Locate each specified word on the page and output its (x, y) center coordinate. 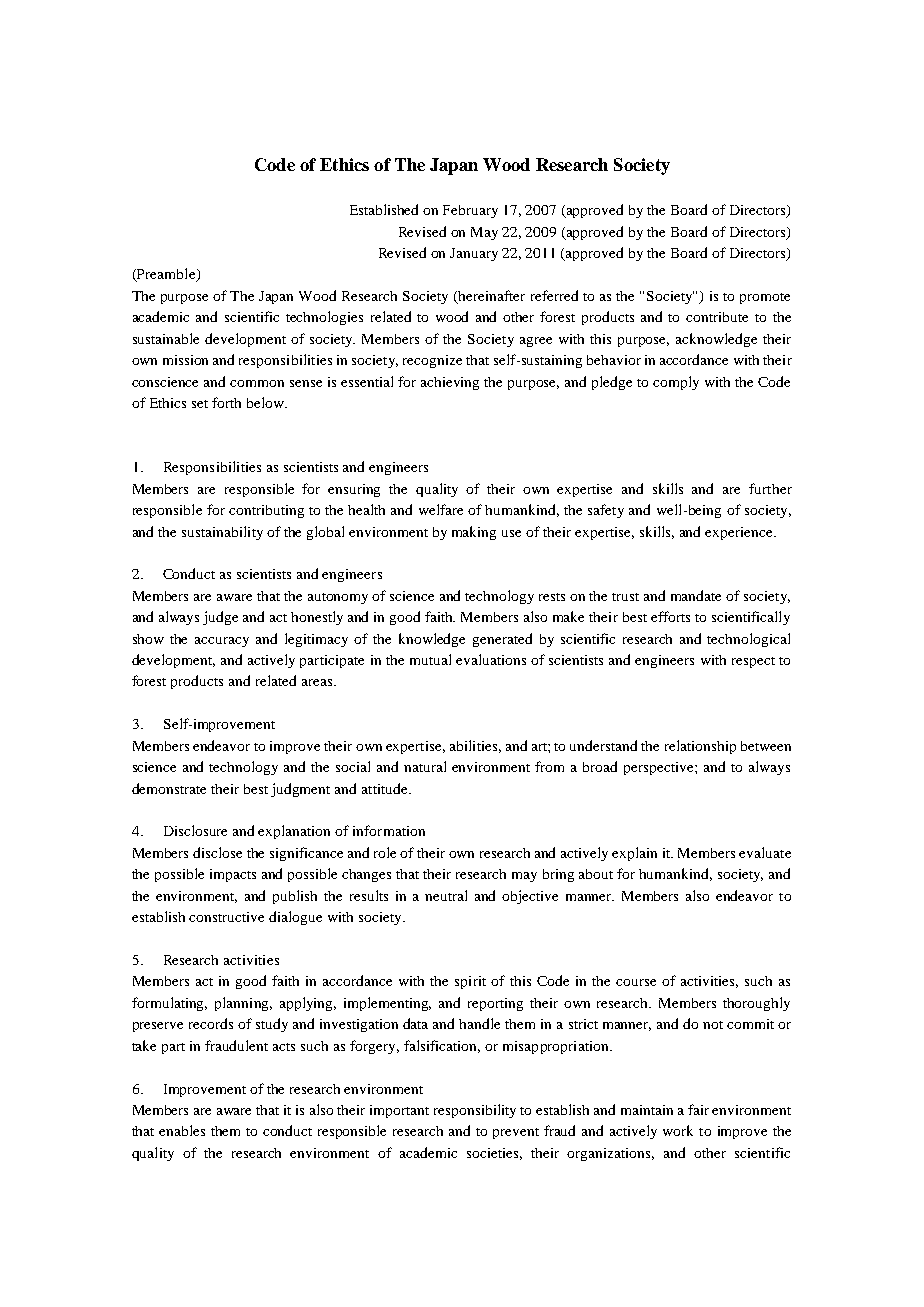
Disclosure (195, 830)
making (474, 533)
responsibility (475, 1111)
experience (740, 533)
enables (182, 1130)
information (389, 830)
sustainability (222, 533)
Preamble (166, 275)
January (474, 254)
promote (765, 298)
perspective (660, 768)
